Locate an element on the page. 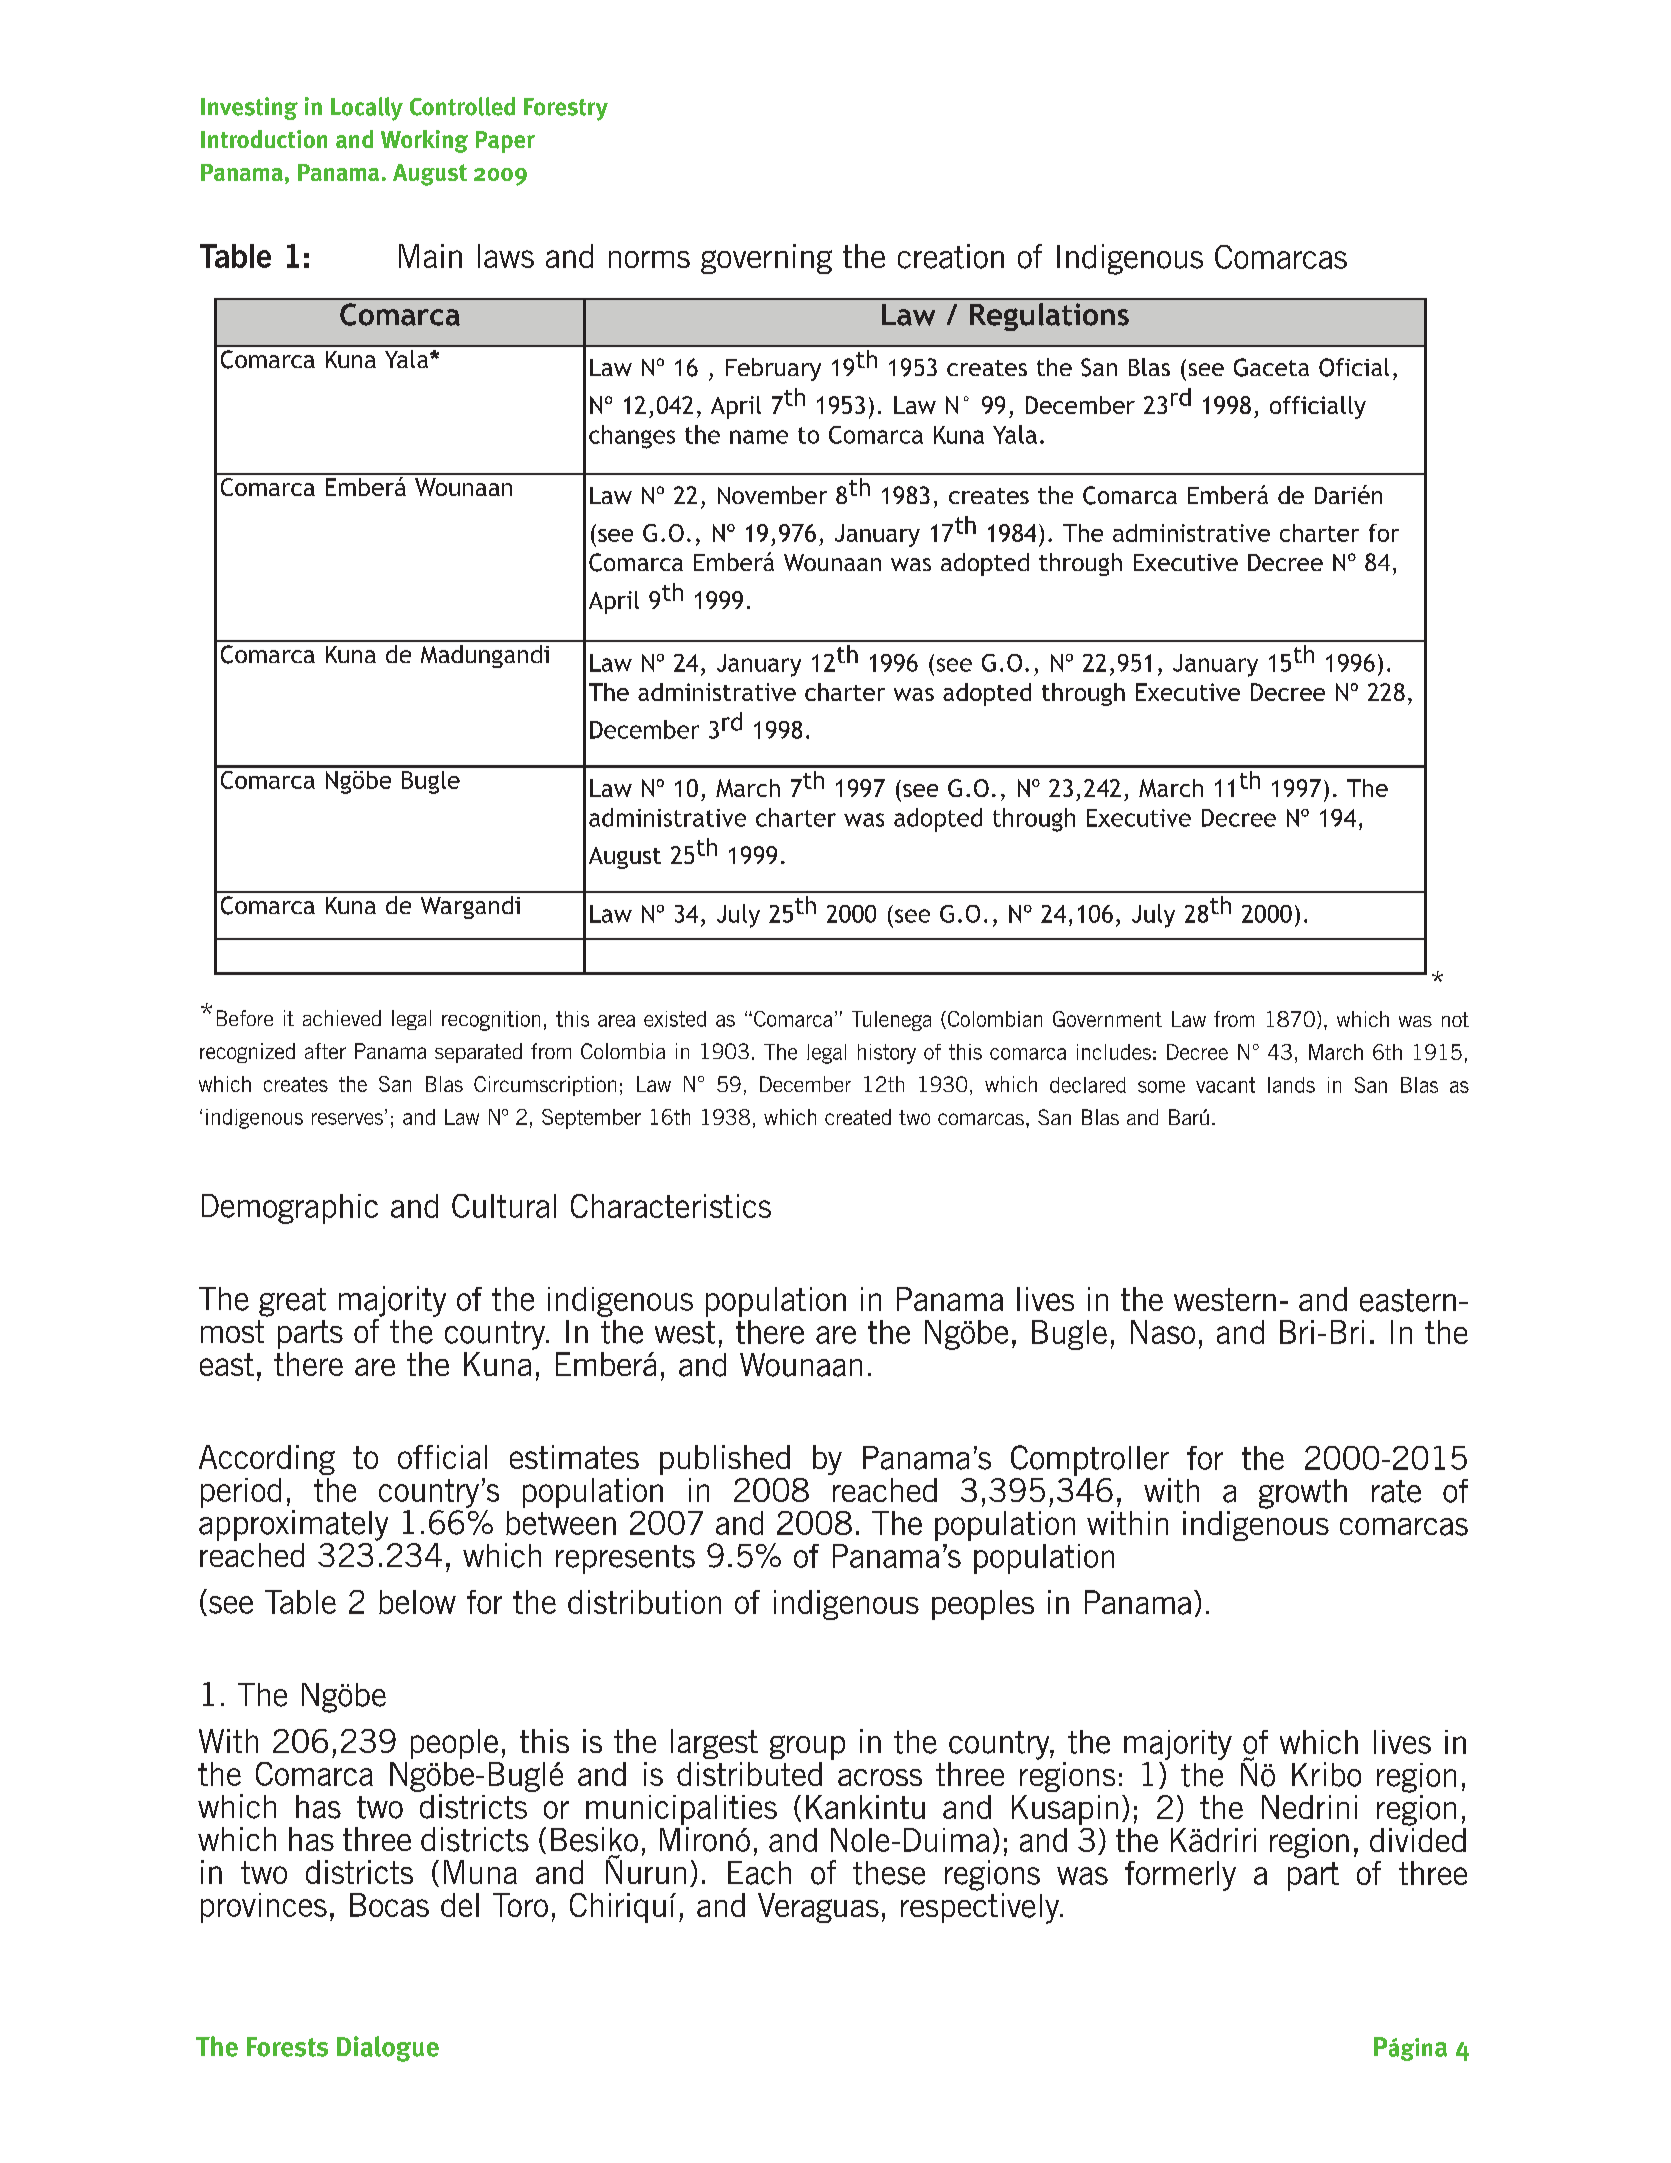  Dialogue is located at coordinates (388, 2049).
